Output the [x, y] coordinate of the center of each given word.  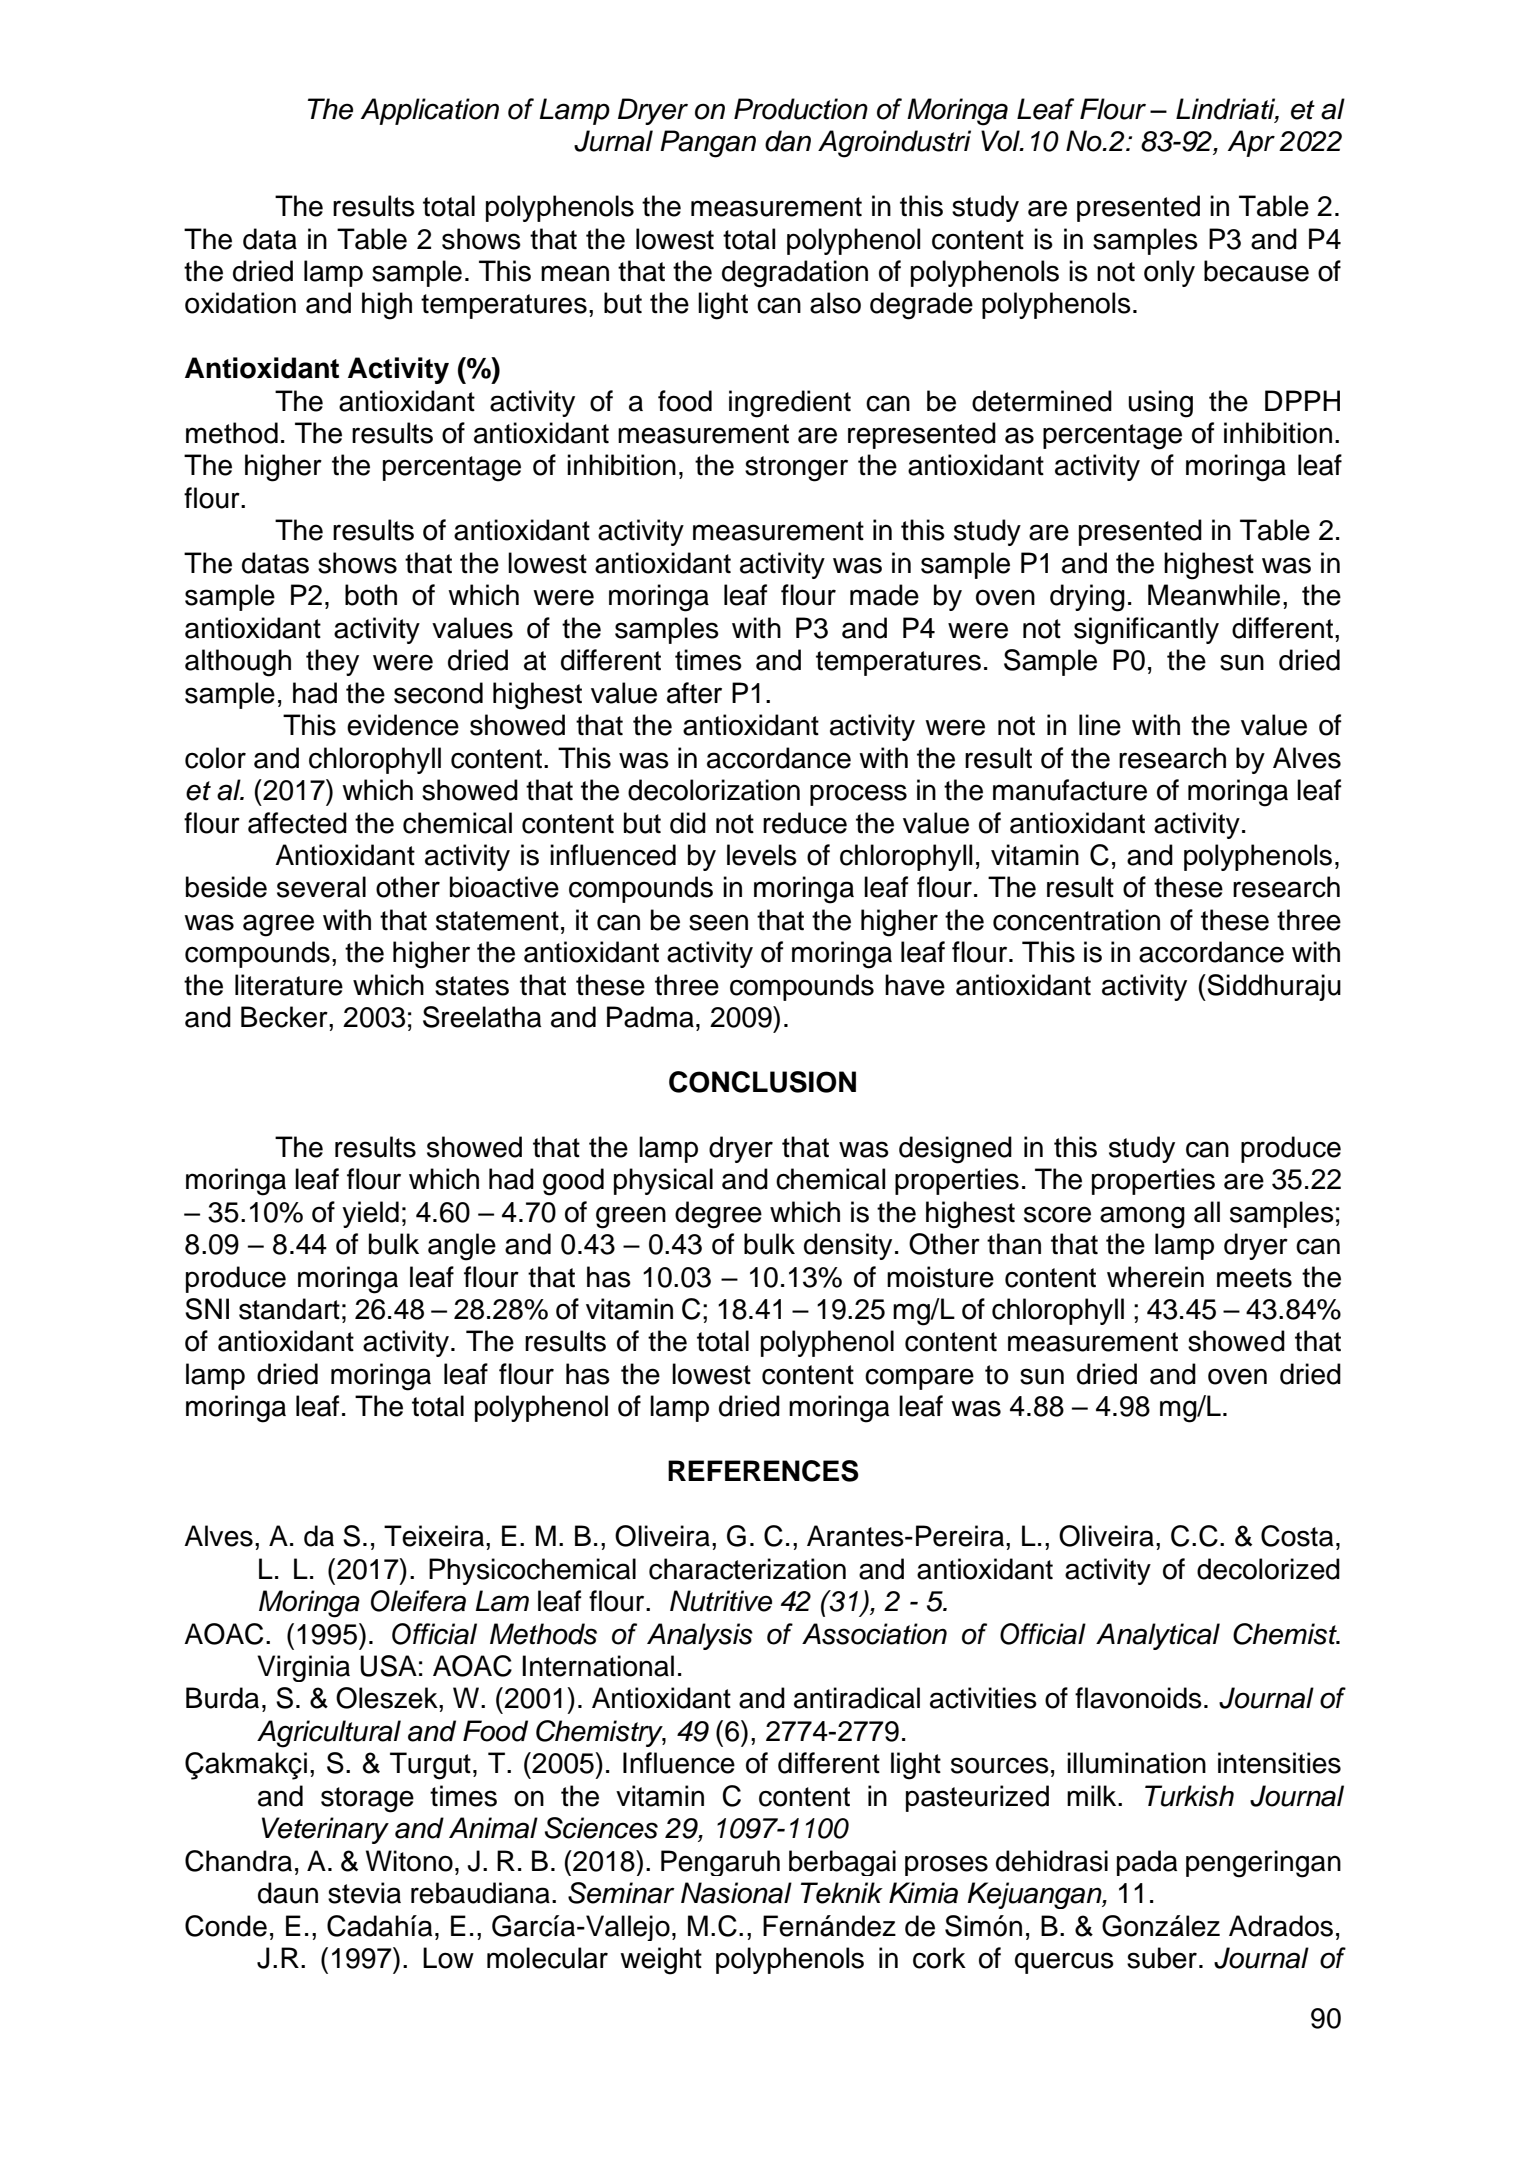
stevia [364, 1893]
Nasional [736, 1893]
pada [1147, 1863]
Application [430, 111]
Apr [1251, 143]
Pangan [708, 144]
